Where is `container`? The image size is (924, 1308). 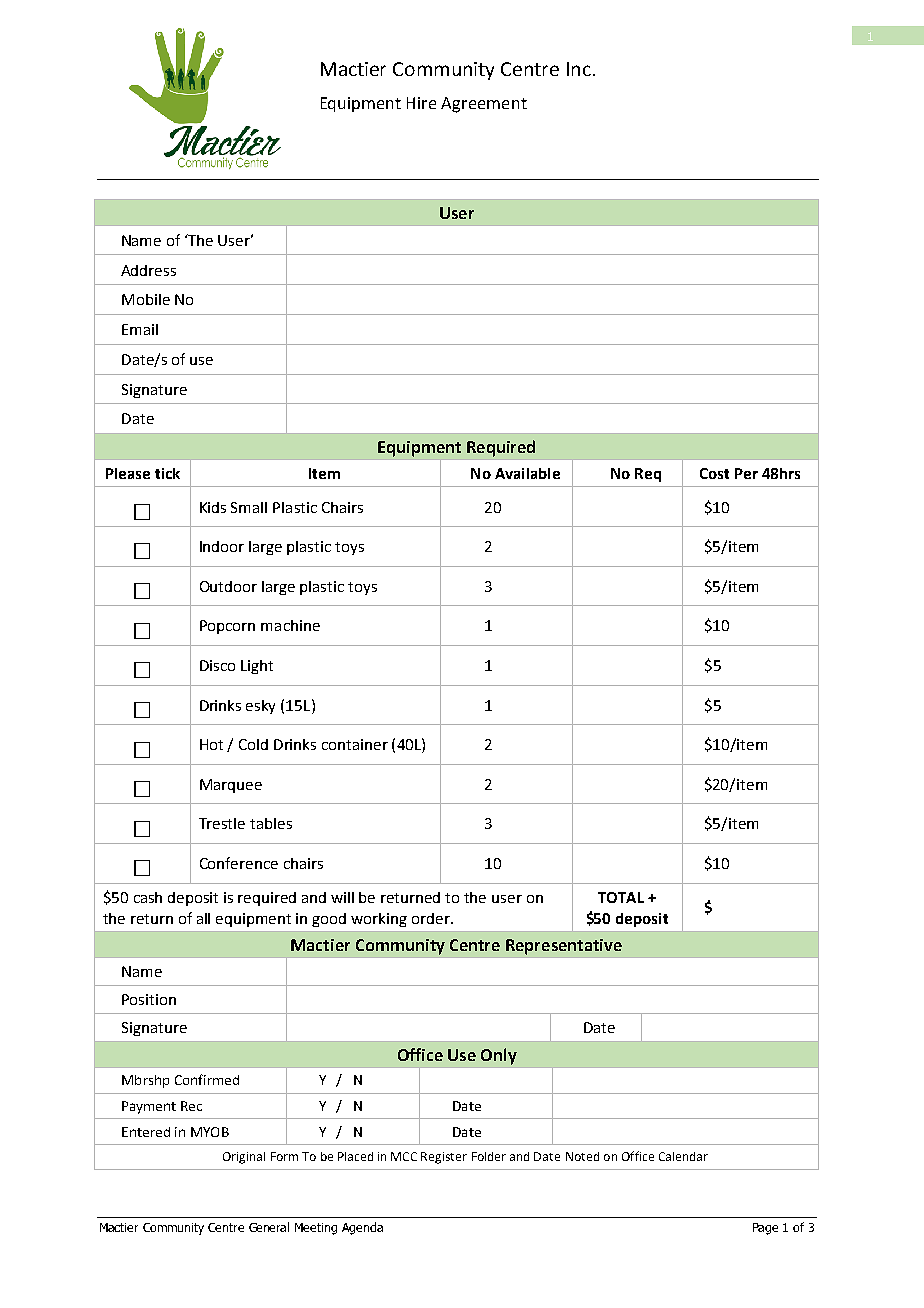 container is located at coordinates (355, 744).
